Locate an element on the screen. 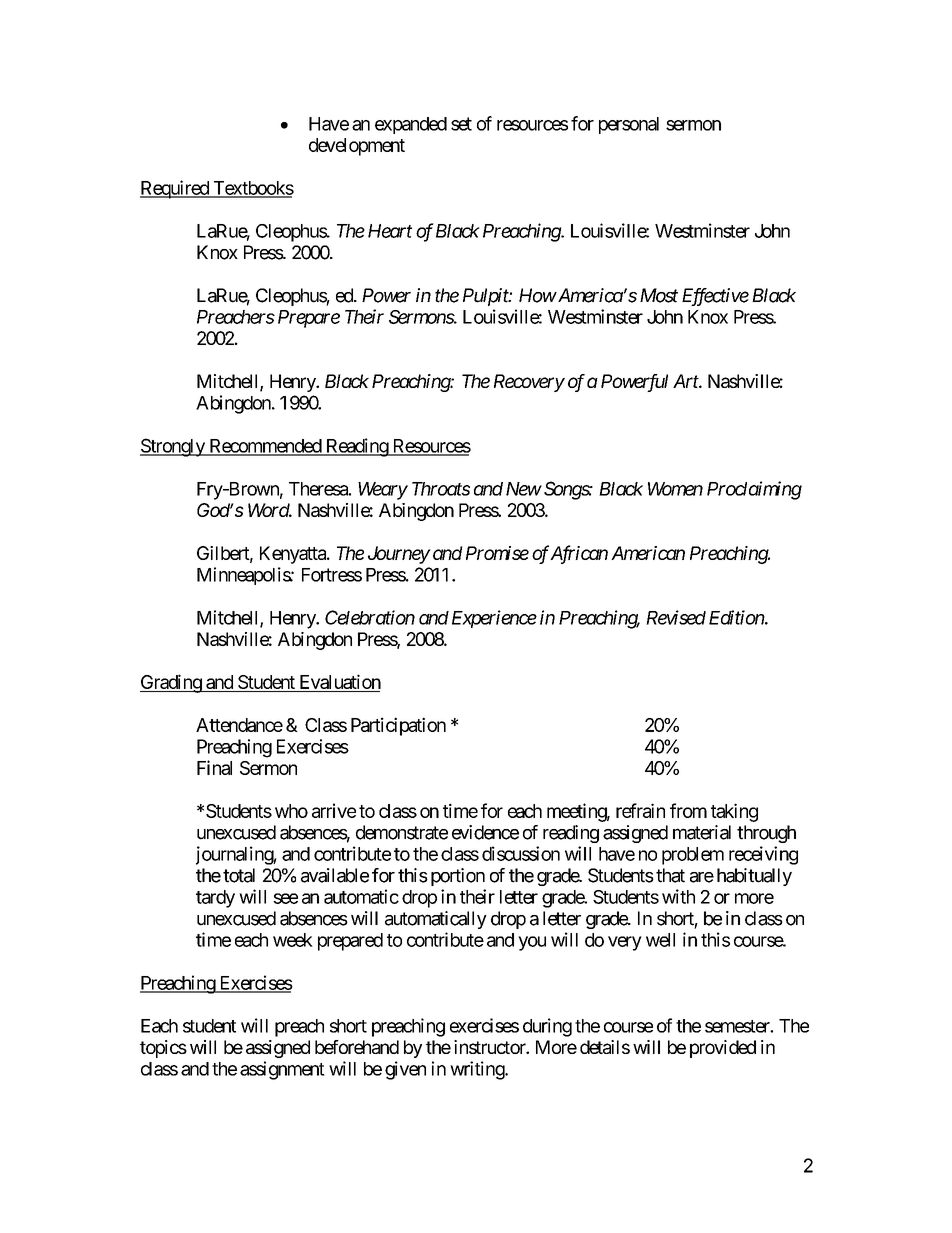  personal is located at coordinates (629, 125).
